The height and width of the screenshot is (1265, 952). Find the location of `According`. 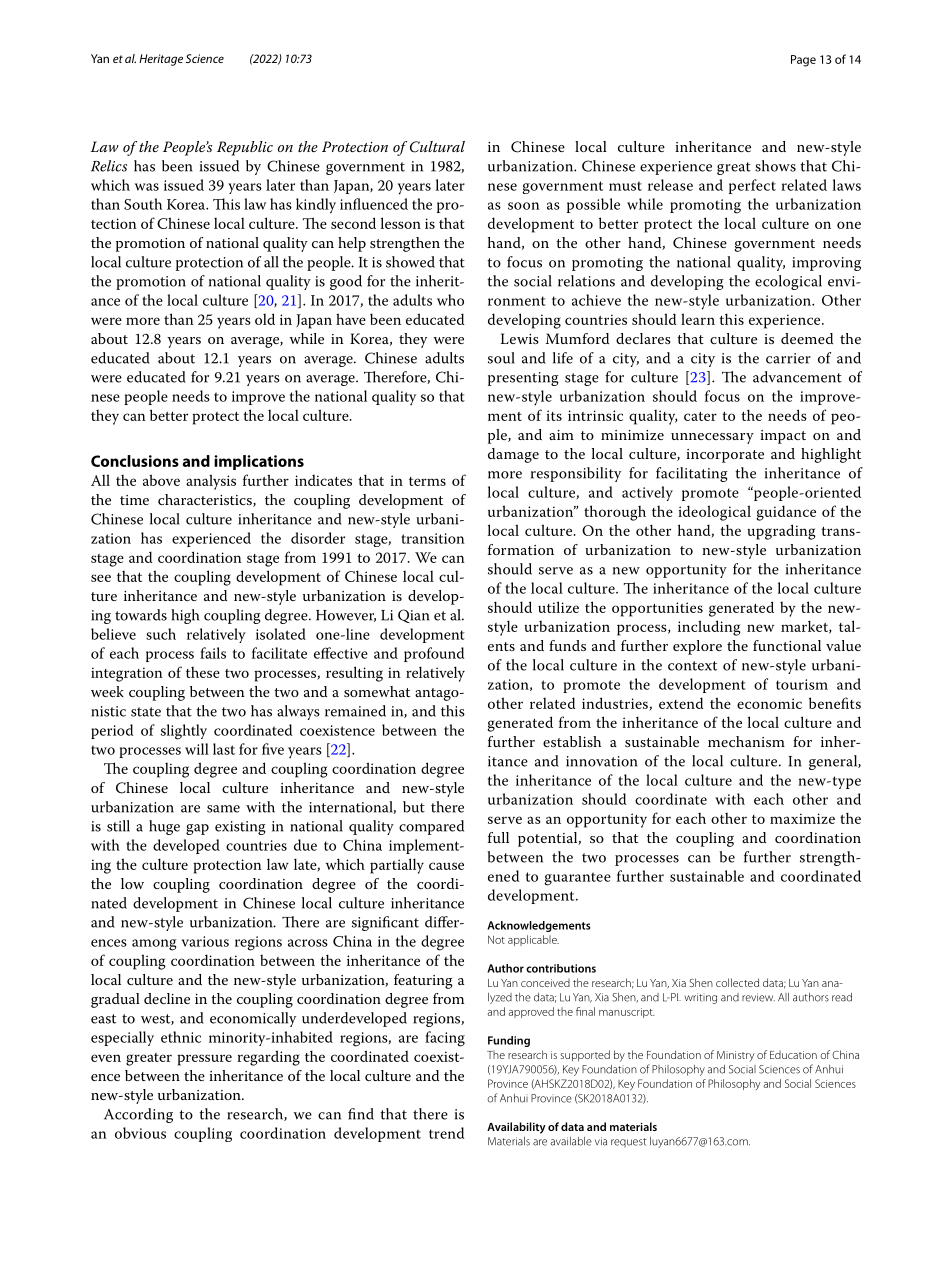

According is located at coordinates (138, 1115).
